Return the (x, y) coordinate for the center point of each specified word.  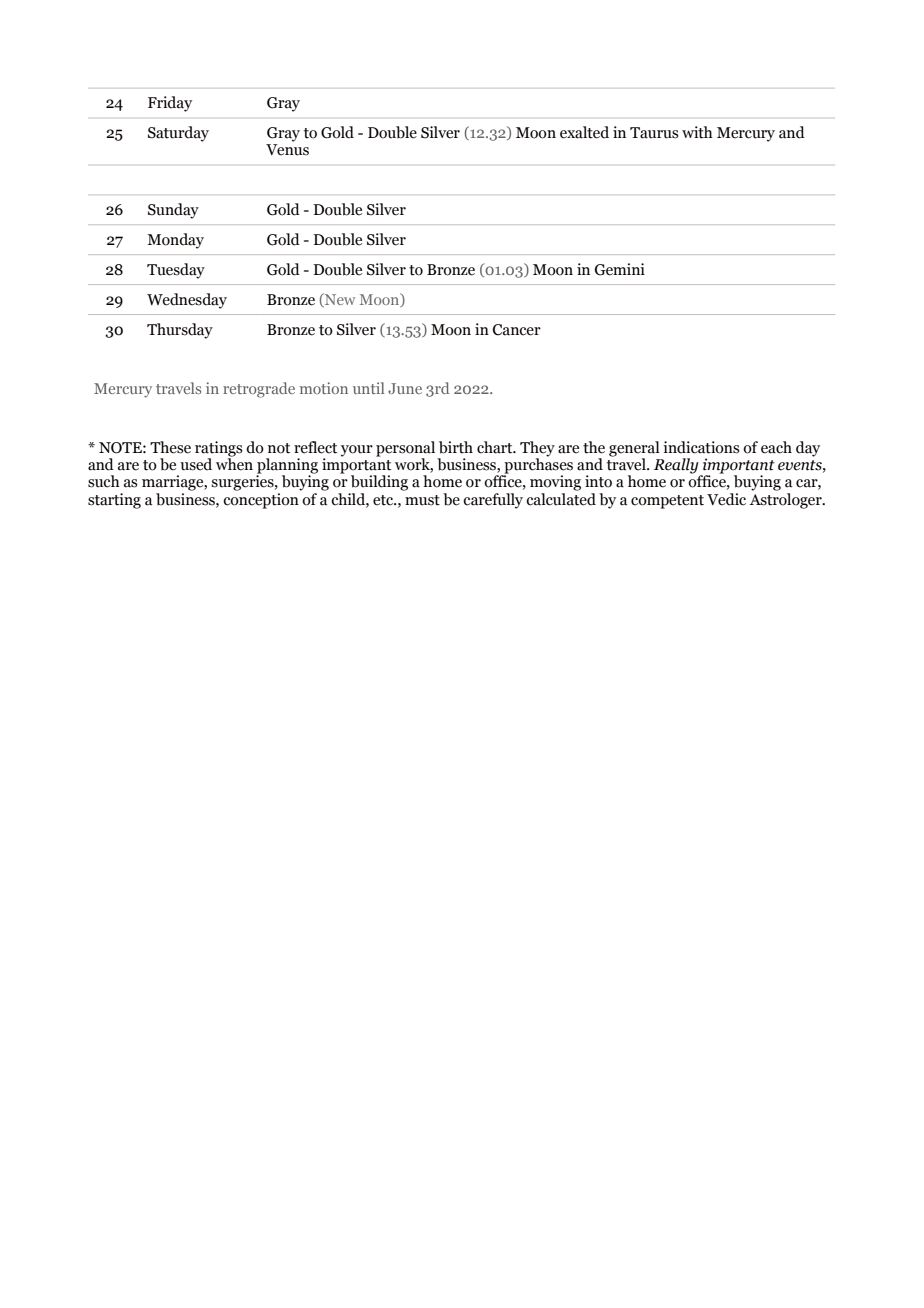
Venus (287, 150)
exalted (584, 132)
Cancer (517, 330)
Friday (170, 104)
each (776, 447)
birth (456, 447)
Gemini (620, 269)
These (170, 447)
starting (114, 501)
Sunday (173, 211)
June (405, 388)
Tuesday (176, 271)
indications (701, 447)
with (697, 132)
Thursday (180, 331)
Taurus (654, 133)
